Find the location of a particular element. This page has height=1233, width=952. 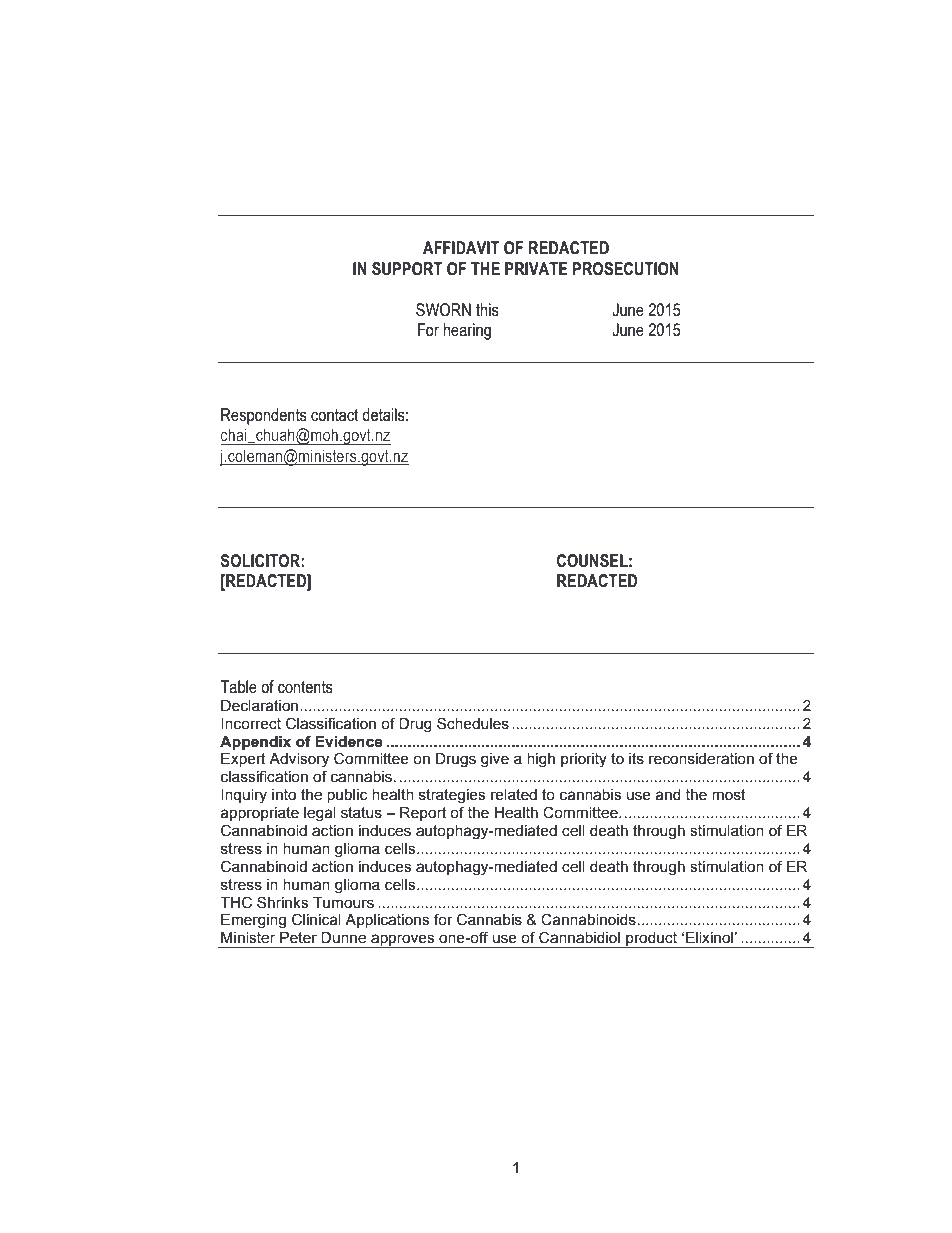

hearing is located at coordinates (467, 331).
